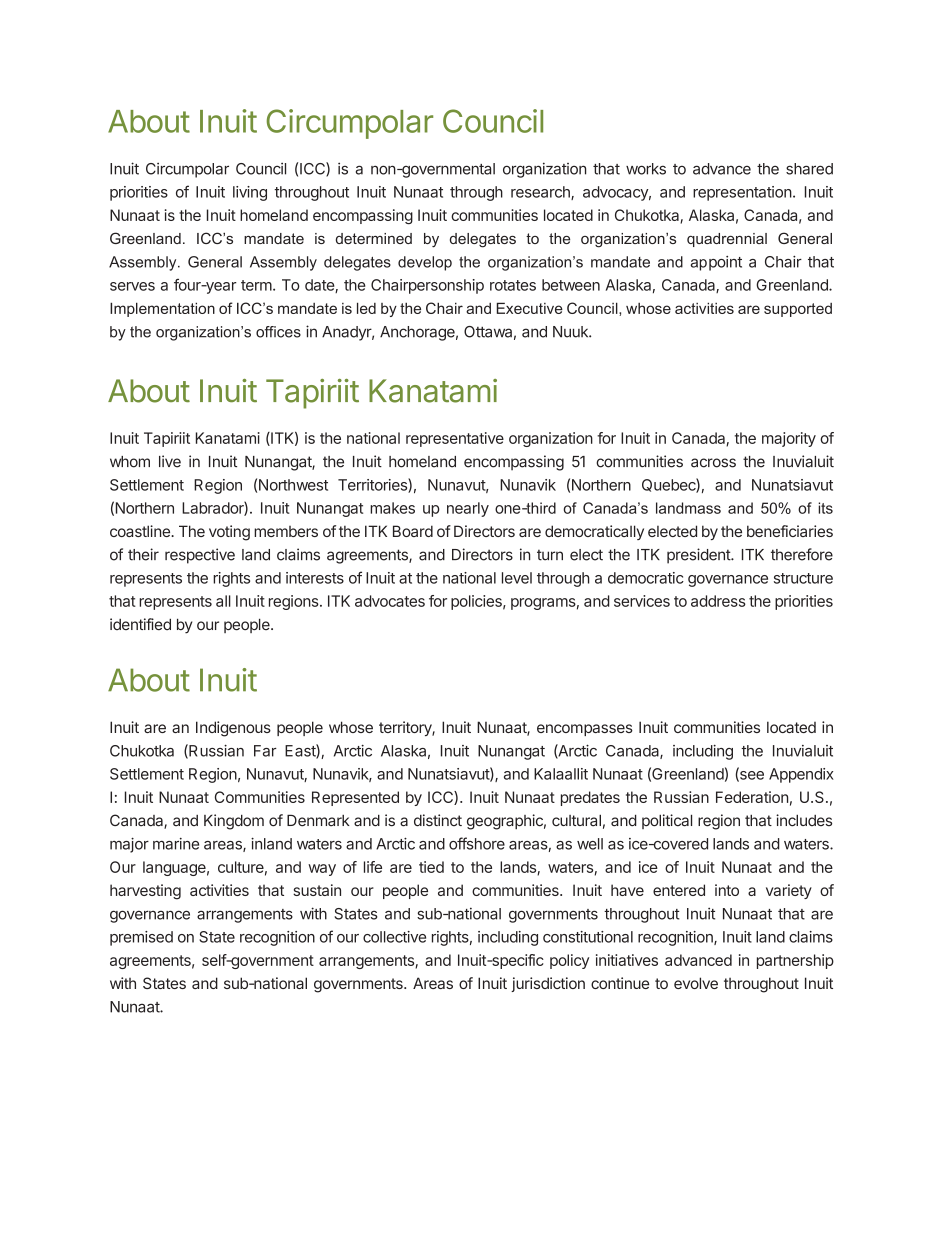 Image resolution: width=952 pixels, height=1233 pixels. What do you see at coordinates (141, 938) in the screenshot?
I see `premised` at bounding box center [141, 938].
